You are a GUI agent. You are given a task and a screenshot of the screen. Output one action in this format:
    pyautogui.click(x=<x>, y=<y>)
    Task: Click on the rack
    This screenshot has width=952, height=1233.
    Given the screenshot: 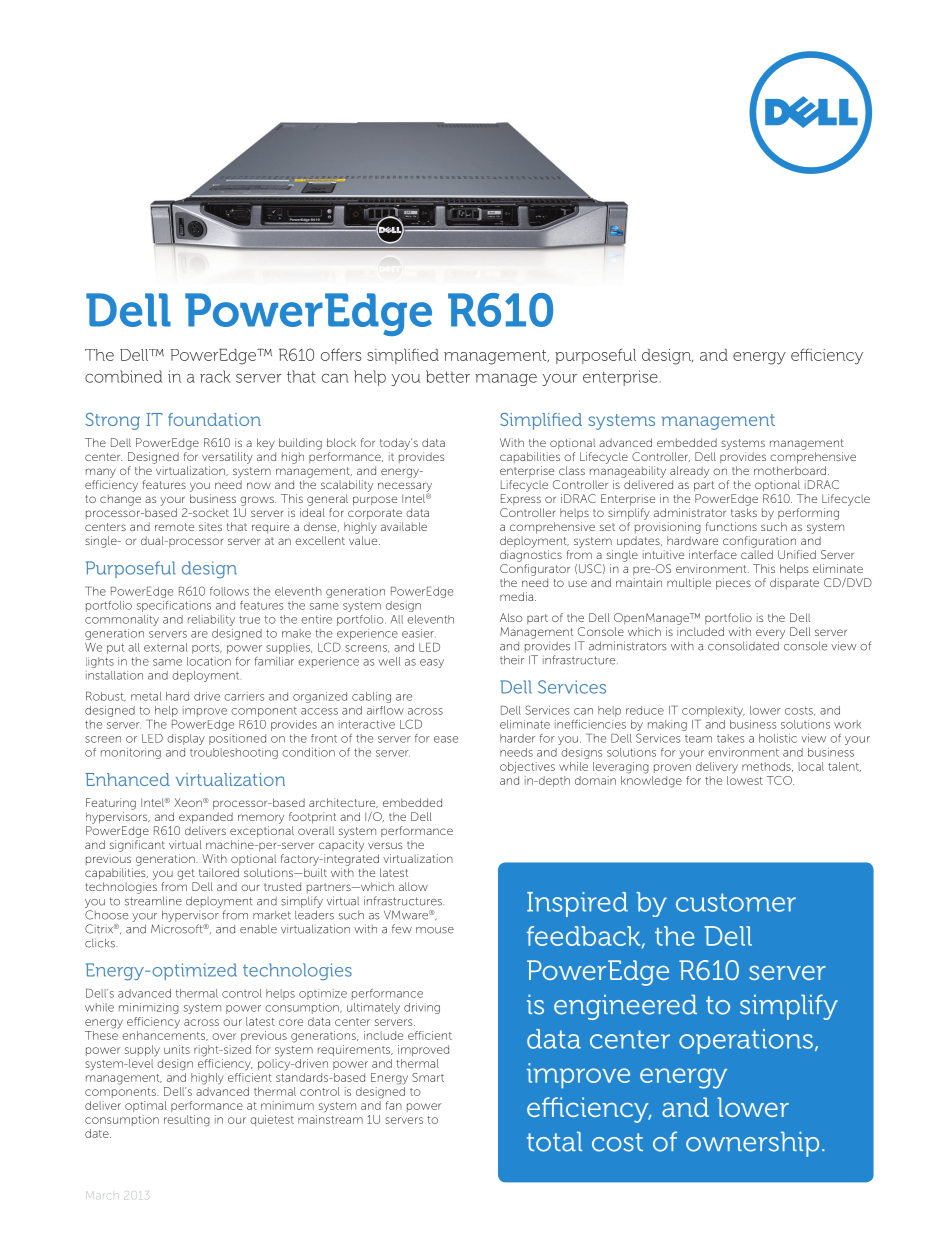 What is the action you would take?
    pyautogui.click(x=215, y=376)
